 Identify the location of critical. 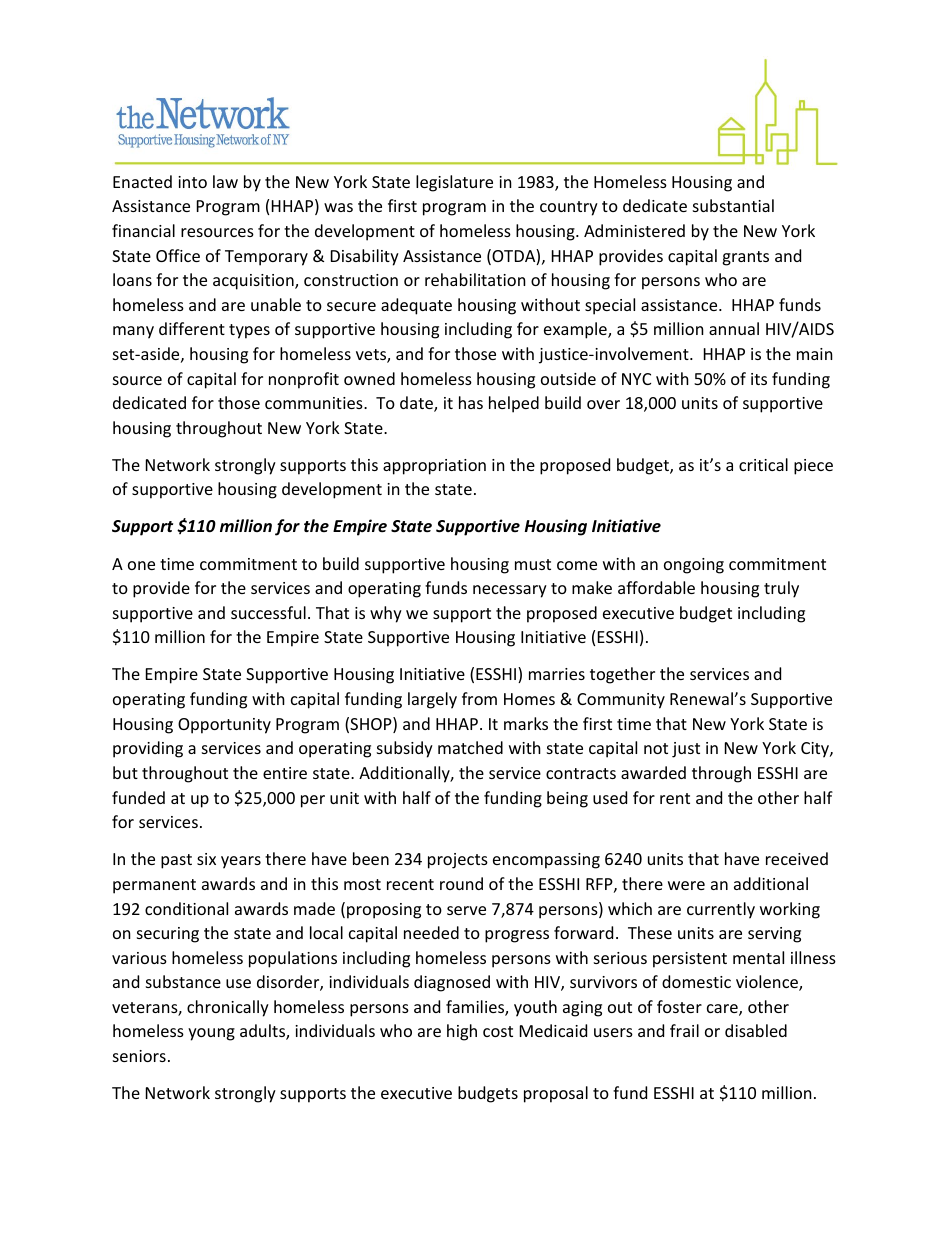
(763, 464).
